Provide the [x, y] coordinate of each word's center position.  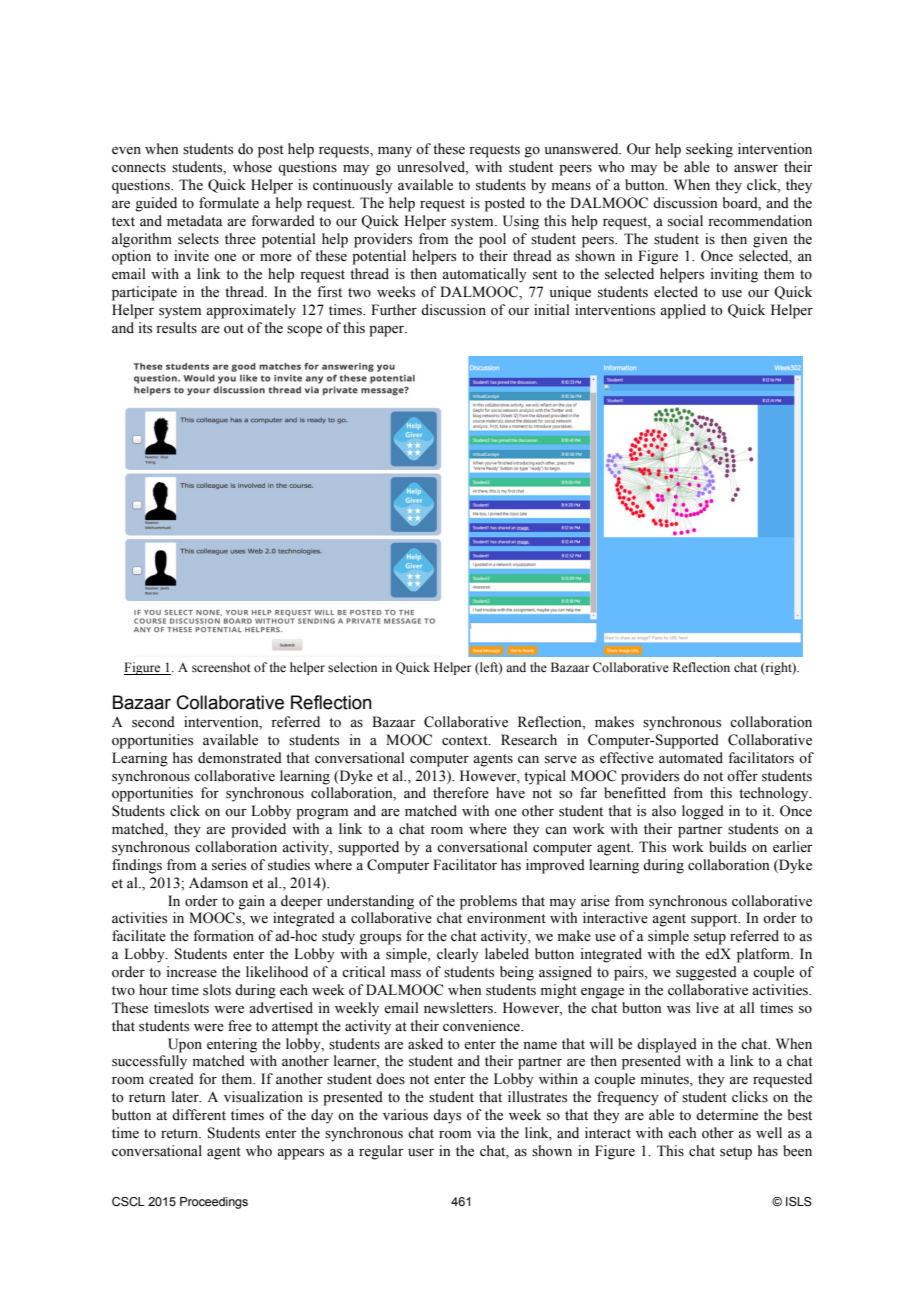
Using [521, 222]
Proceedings [214, 1203]
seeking [709, 150]
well [769, 1133]
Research [529, 740]
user [421, 1153]
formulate [229, 203]
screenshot [221, 667]
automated [691, 758]
